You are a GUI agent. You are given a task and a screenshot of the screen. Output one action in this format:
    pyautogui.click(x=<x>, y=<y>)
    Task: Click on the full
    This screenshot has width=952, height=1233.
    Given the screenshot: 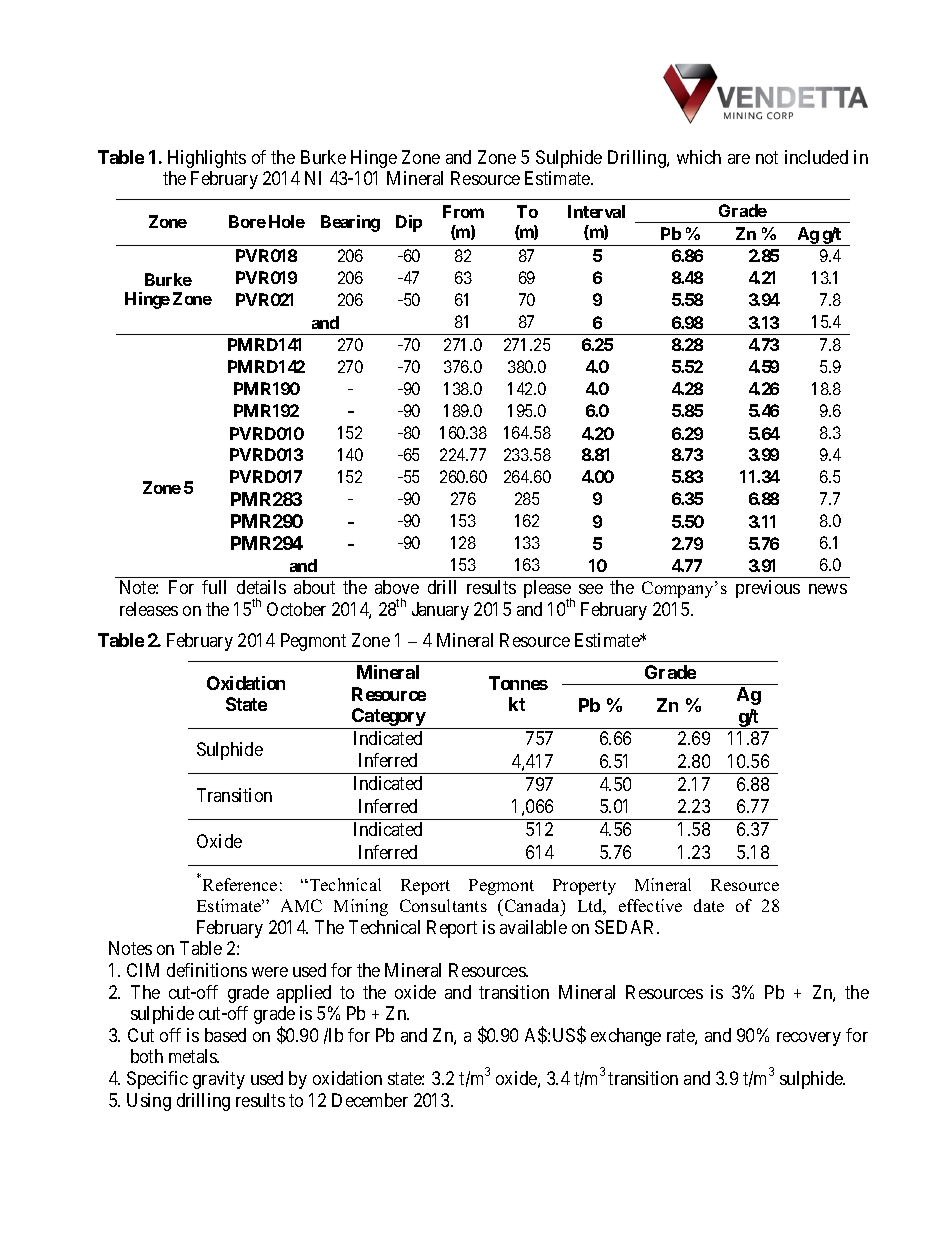 What is the action you would take?
    pyautogui.click(x=214, y=587)
